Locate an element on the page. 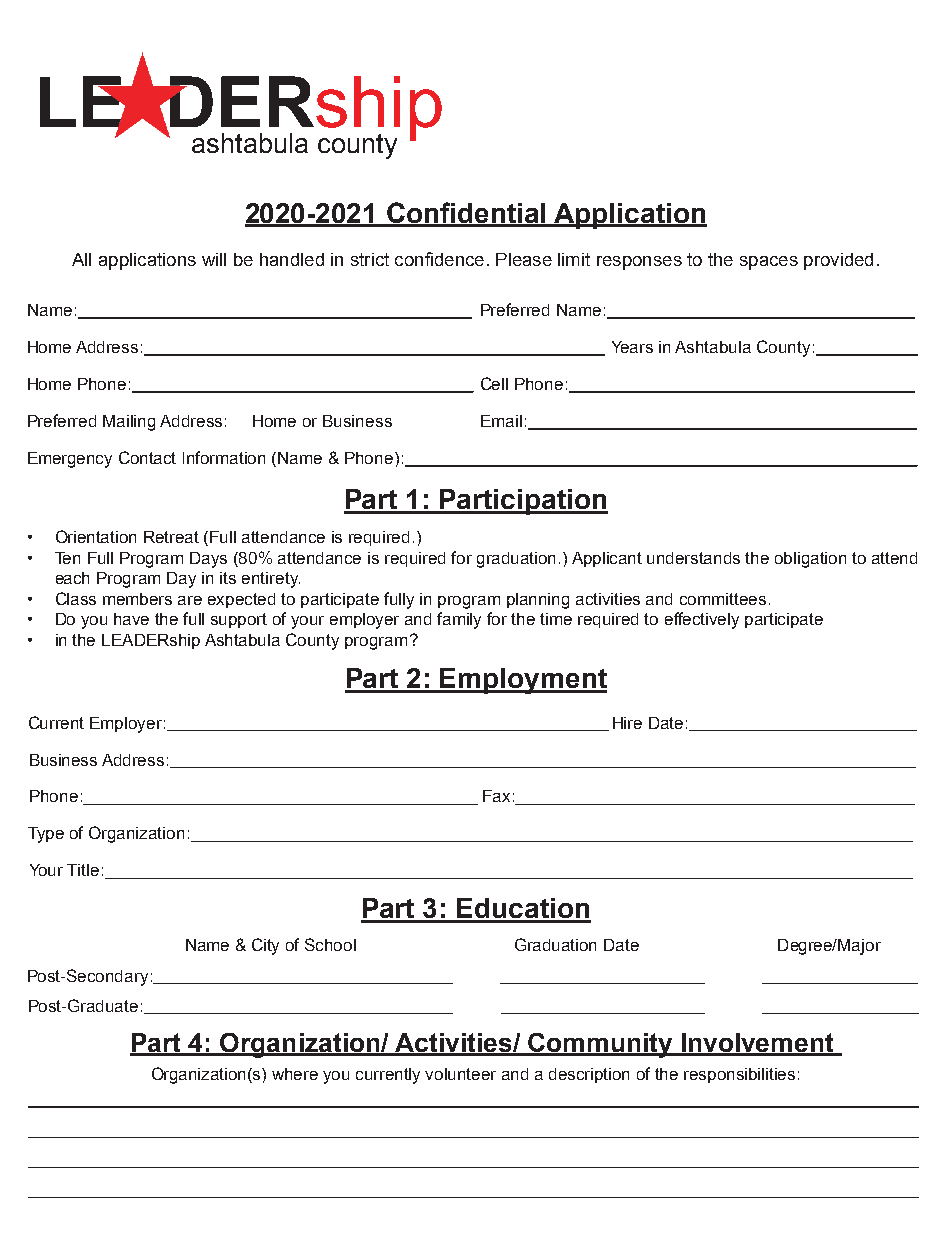  where is located at coordinates (295, 1074).
